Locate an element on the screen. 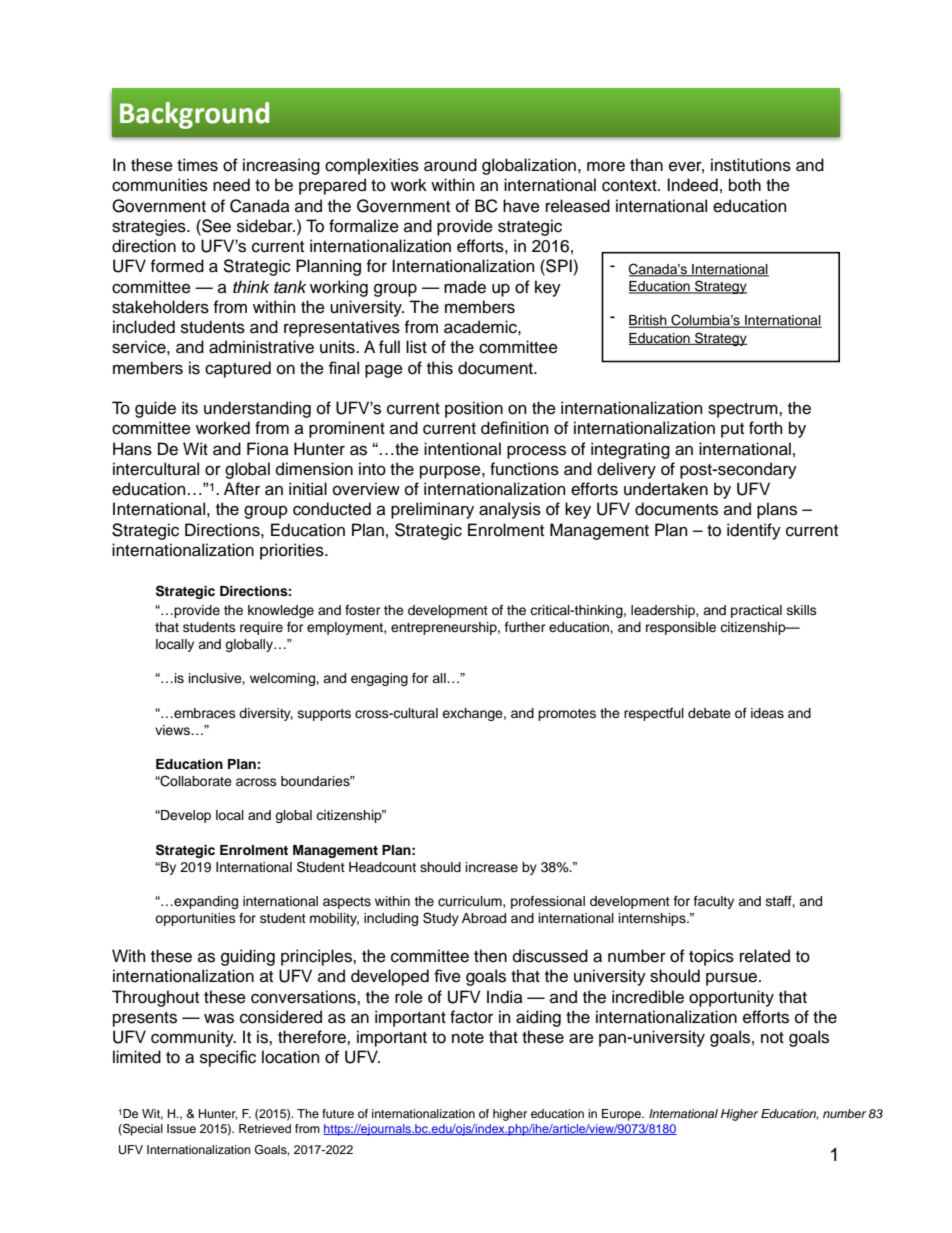 The height and width of the screenshot is (1233, 952). note is located at coordinates (468, 1038).
